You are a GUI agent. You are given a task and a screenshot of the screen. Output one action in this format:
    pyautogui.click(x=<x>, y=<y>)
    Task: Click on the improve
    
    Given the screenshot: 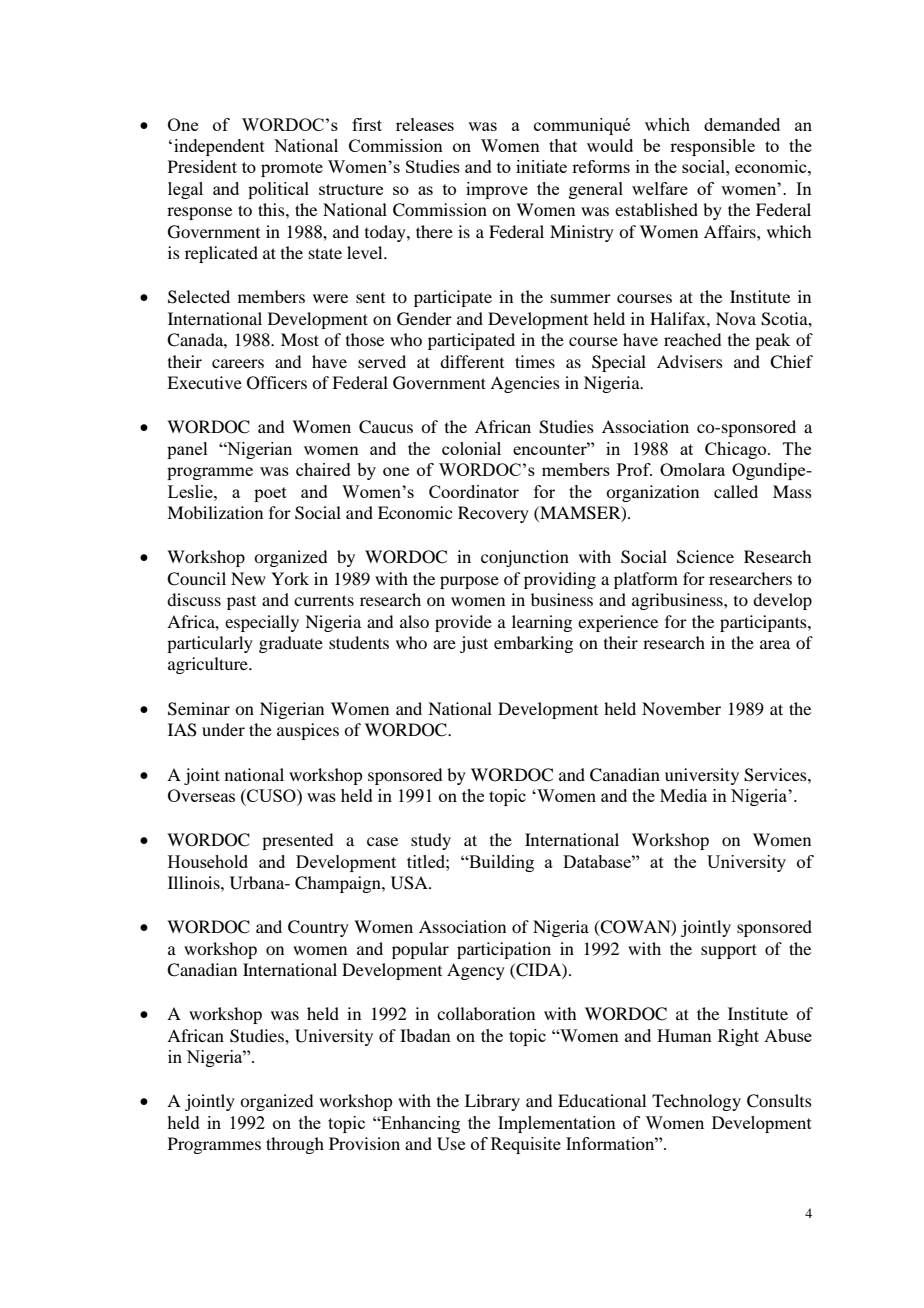 What is the action you would take?
    pyautogui.click(x=497, y=190)
